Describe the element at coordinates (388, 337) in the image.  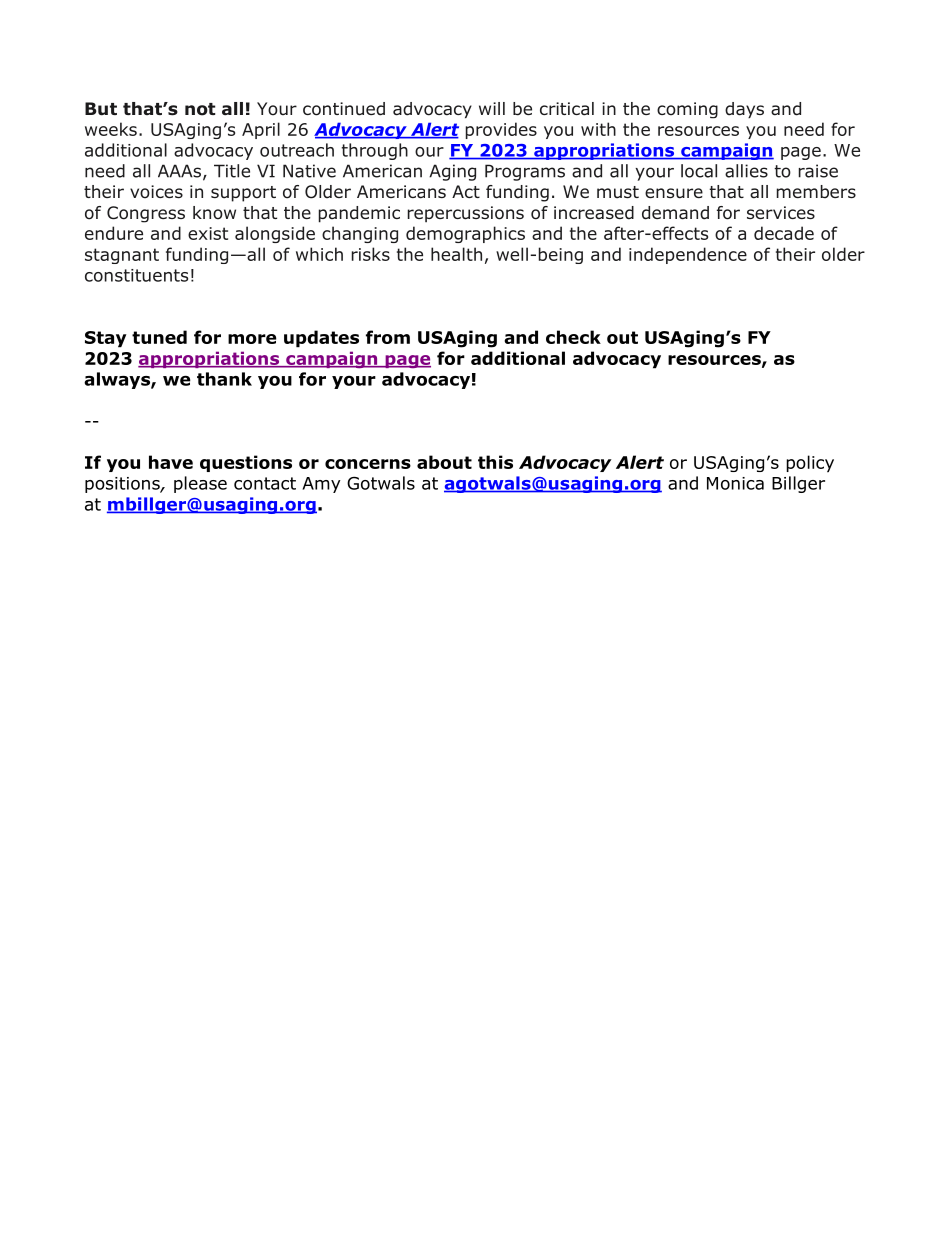
I see `from` at that location.
